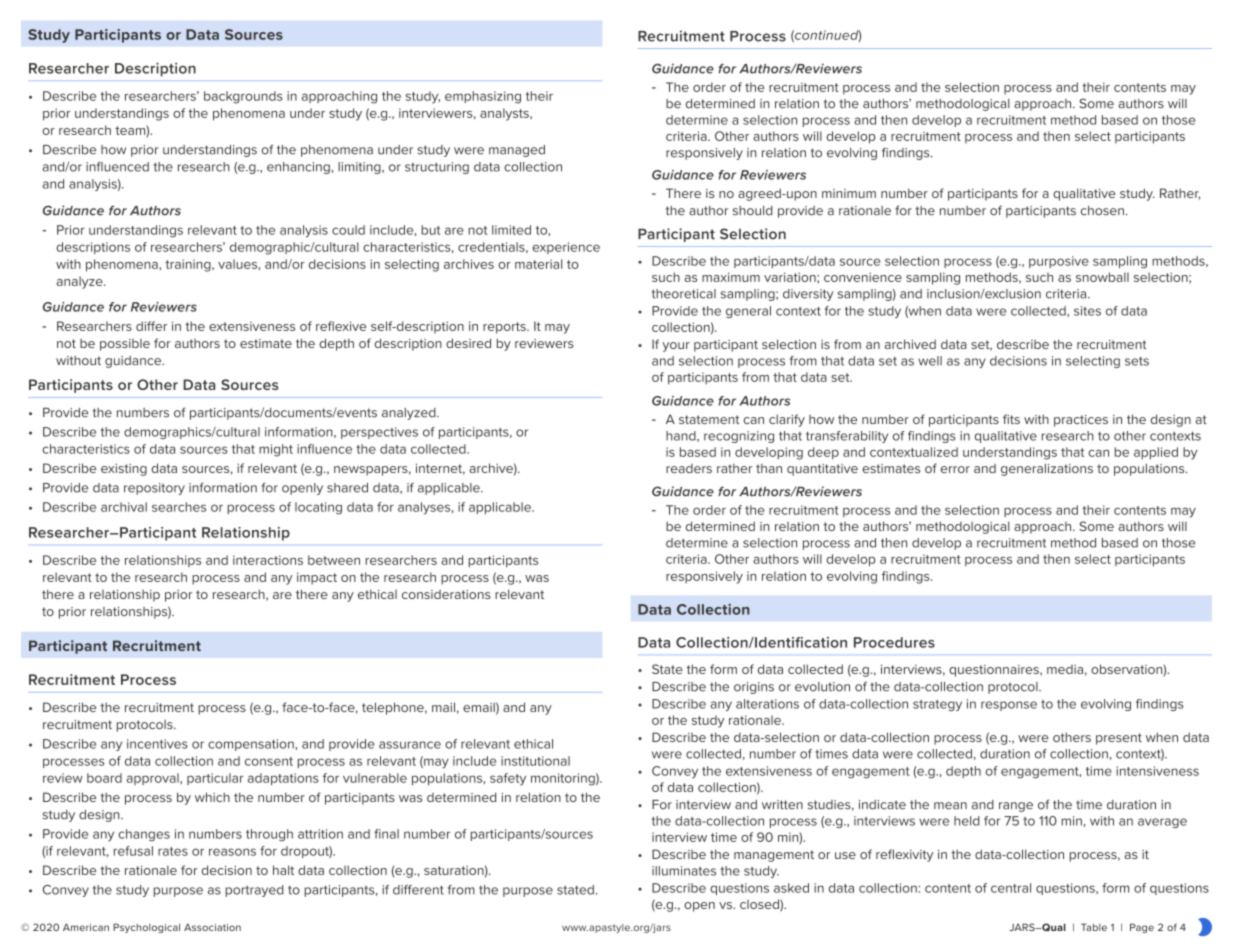 Image resolution: width=1233 pixels, height=952 pixels. I want to click on backgrounds, so click(243, 97).
